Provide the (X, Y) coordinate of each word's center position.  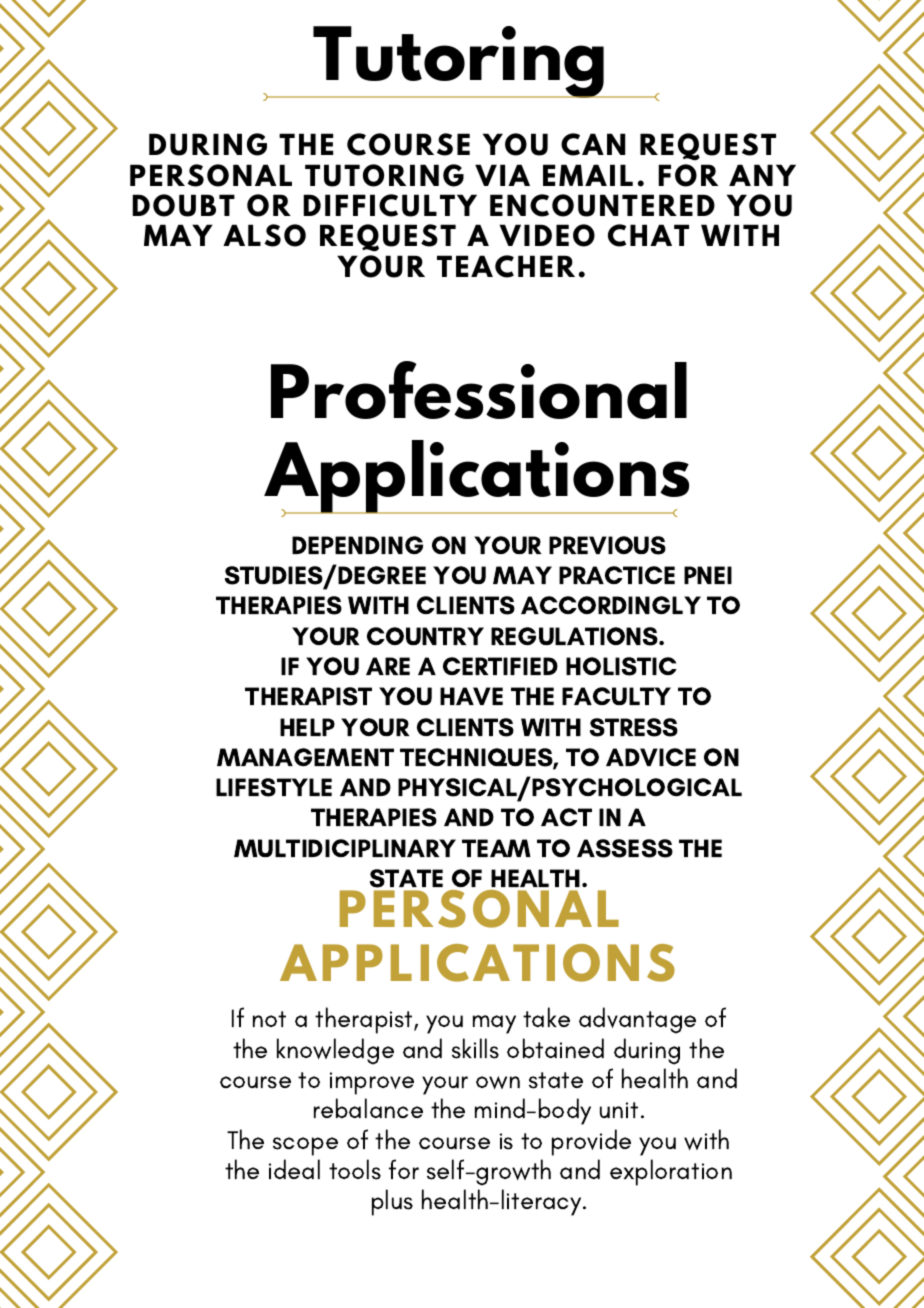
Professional (479, 390)
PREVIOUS (607, 545)
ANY (762, 175)
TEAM (496, 848)
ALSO (264, 235)
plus (392, 1202)
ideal (294, 1169)
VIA (502, 175)
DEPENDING (357, 545)
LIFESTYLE (274, 787)
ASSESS (625, 848)
